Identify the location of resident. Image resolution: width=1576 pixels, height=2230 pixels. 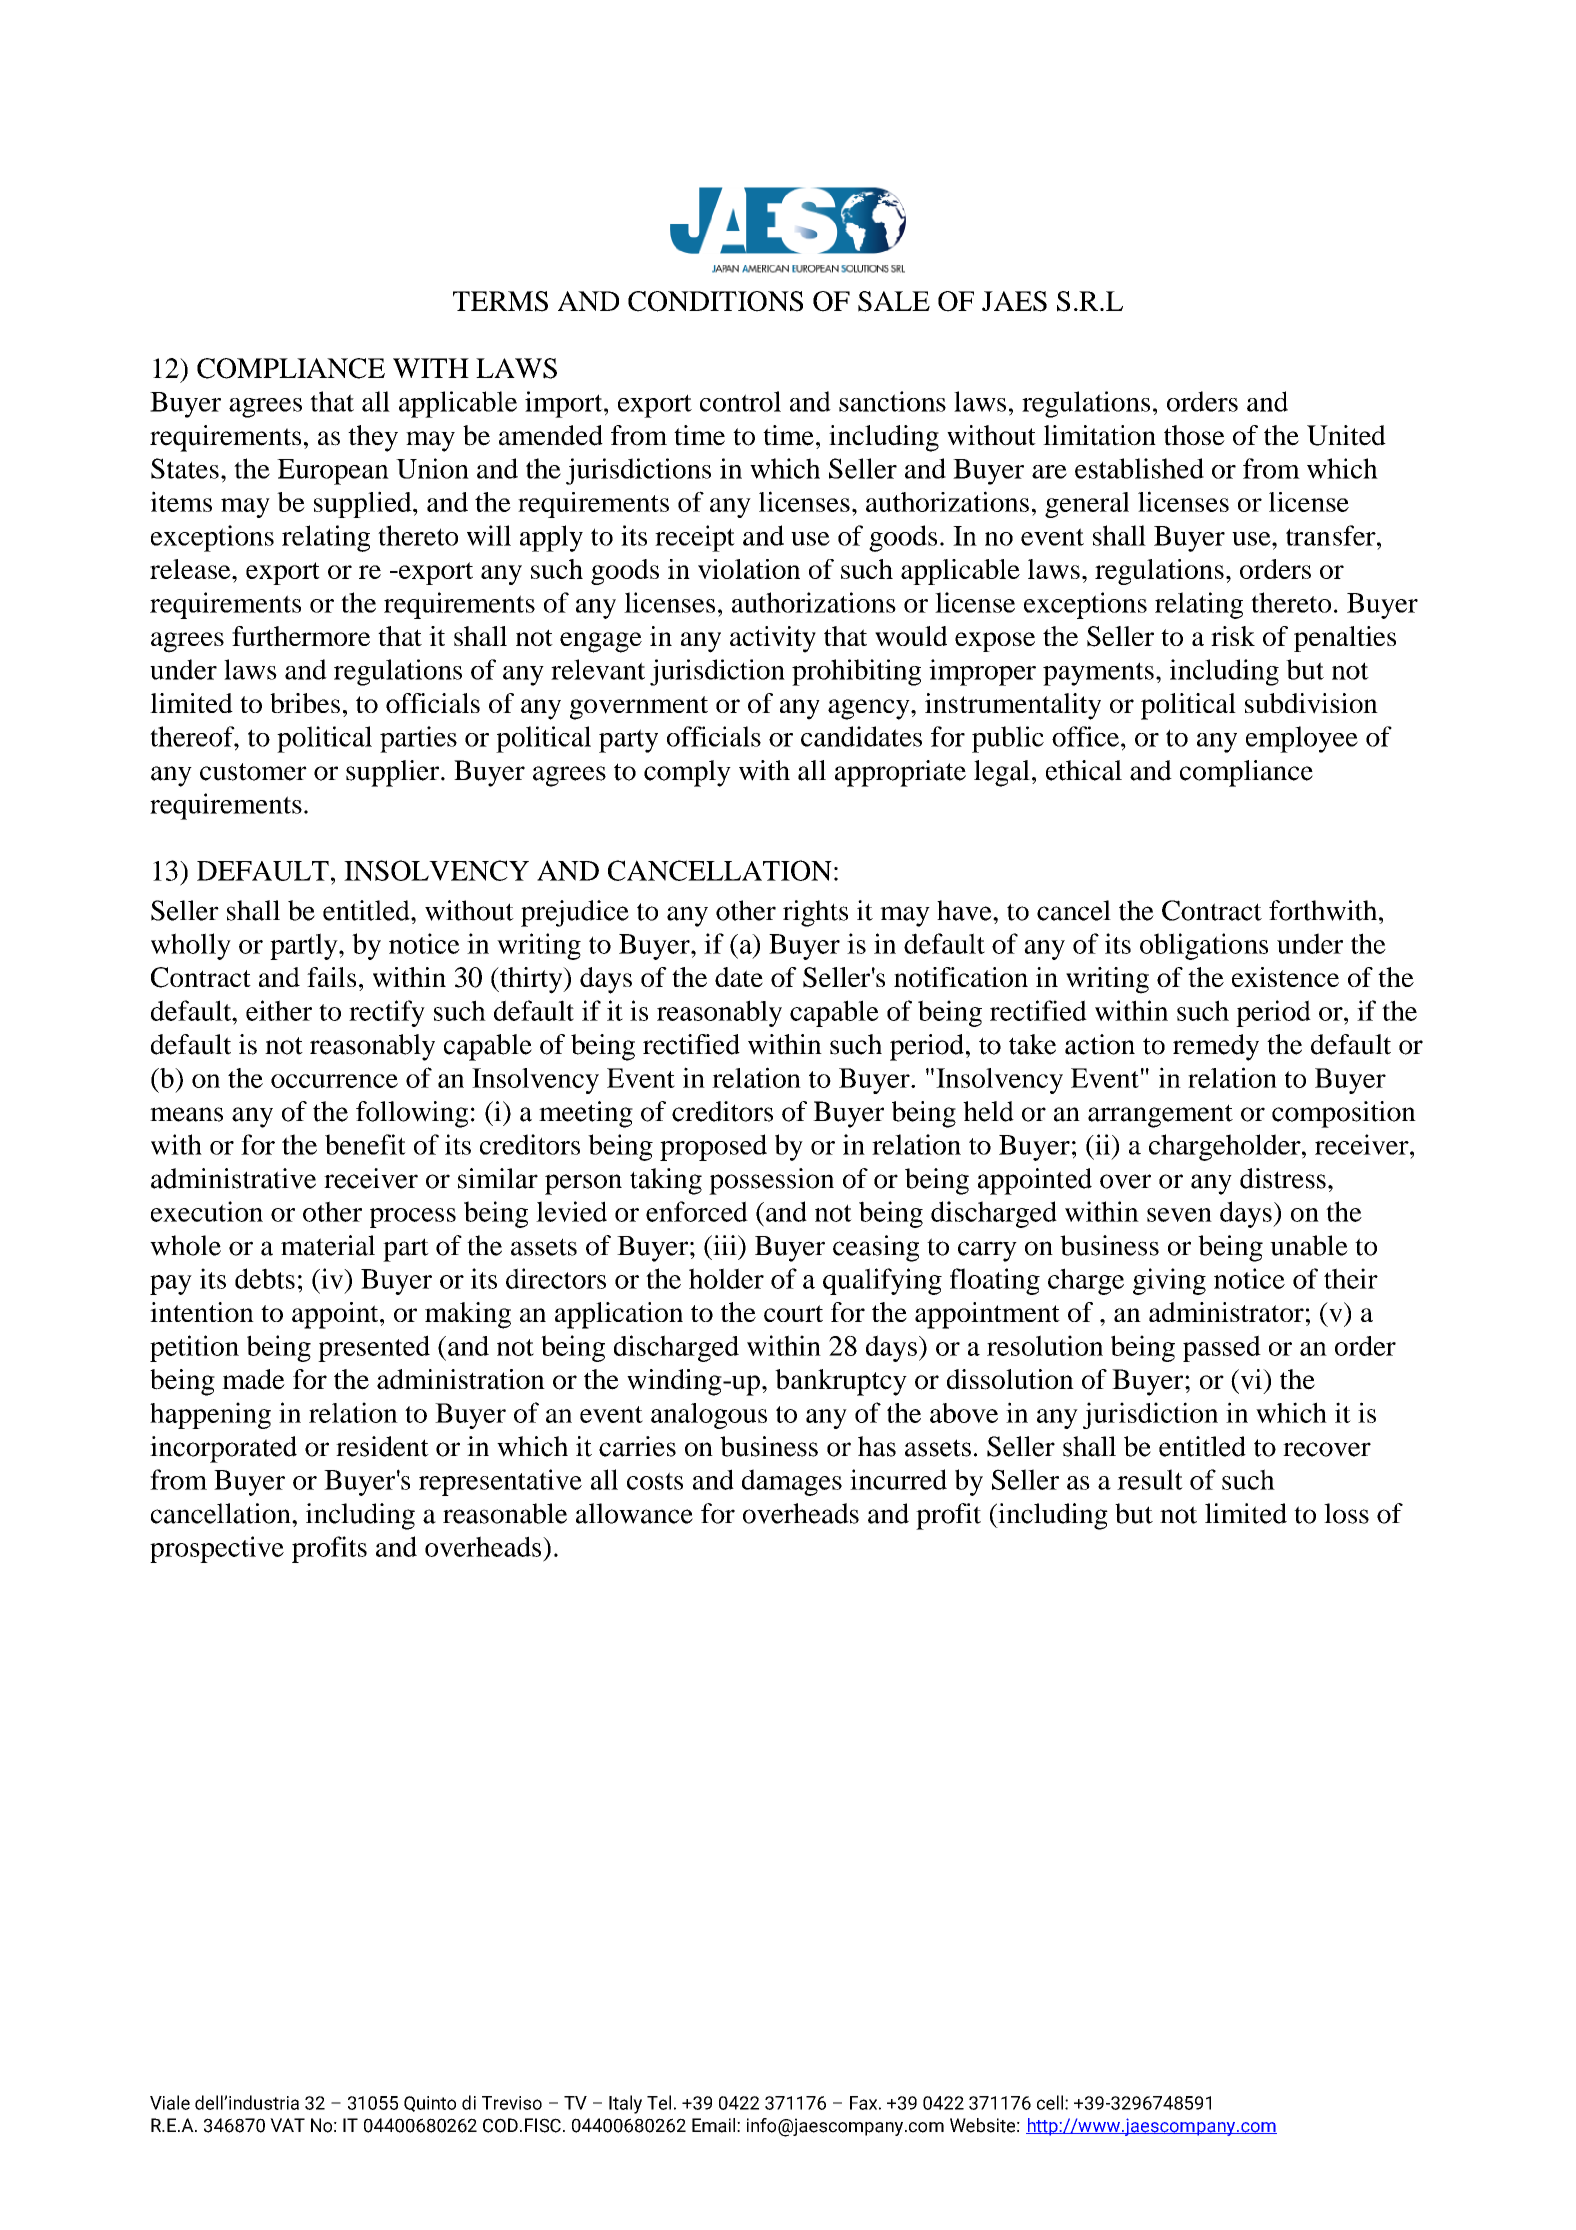
(382, 1446).
